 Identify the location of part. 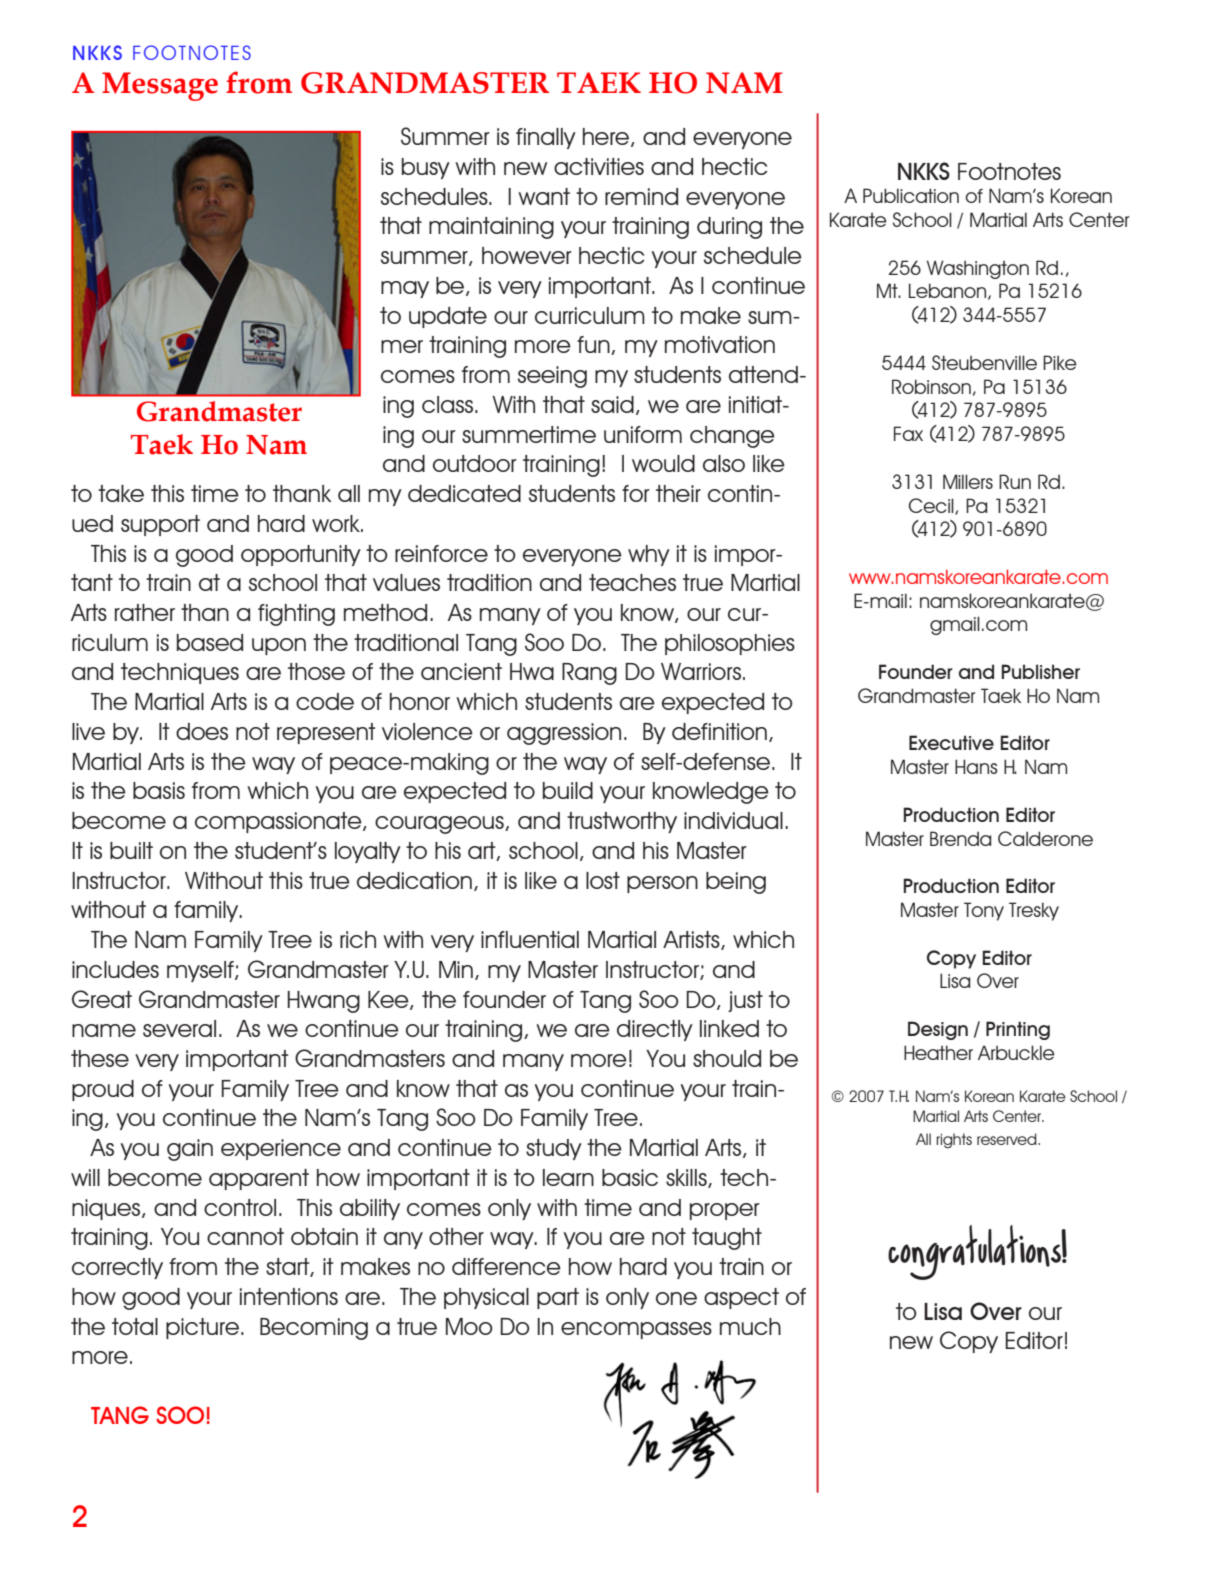
(558, 1298).
